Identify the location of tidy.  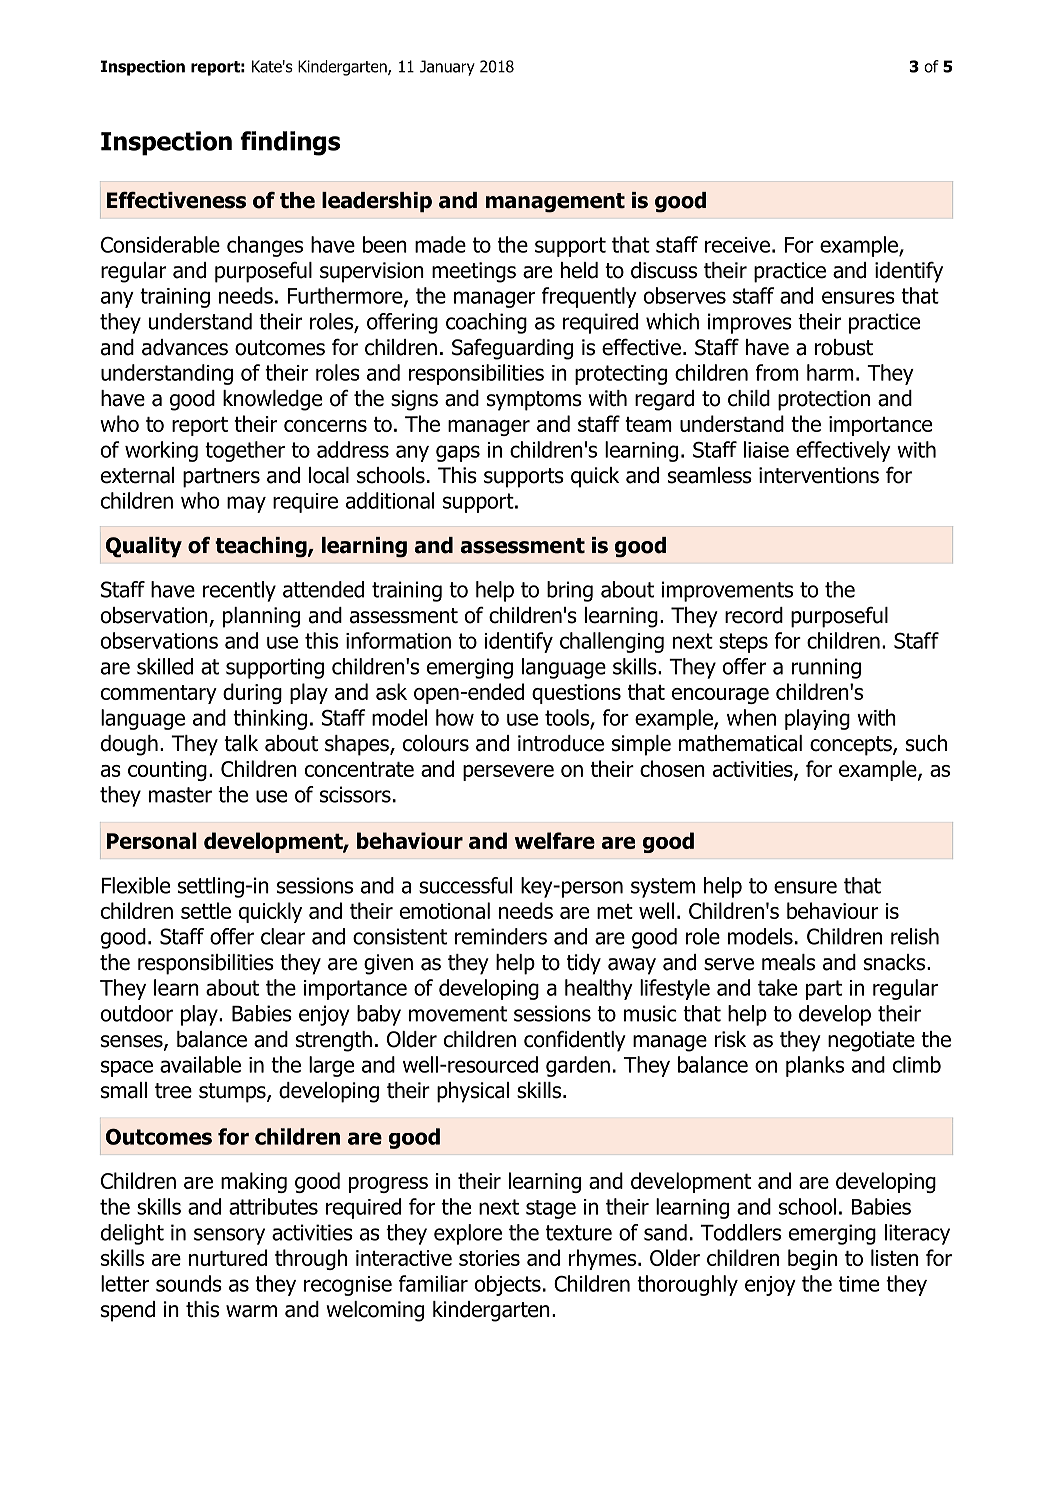
(584, 964).
